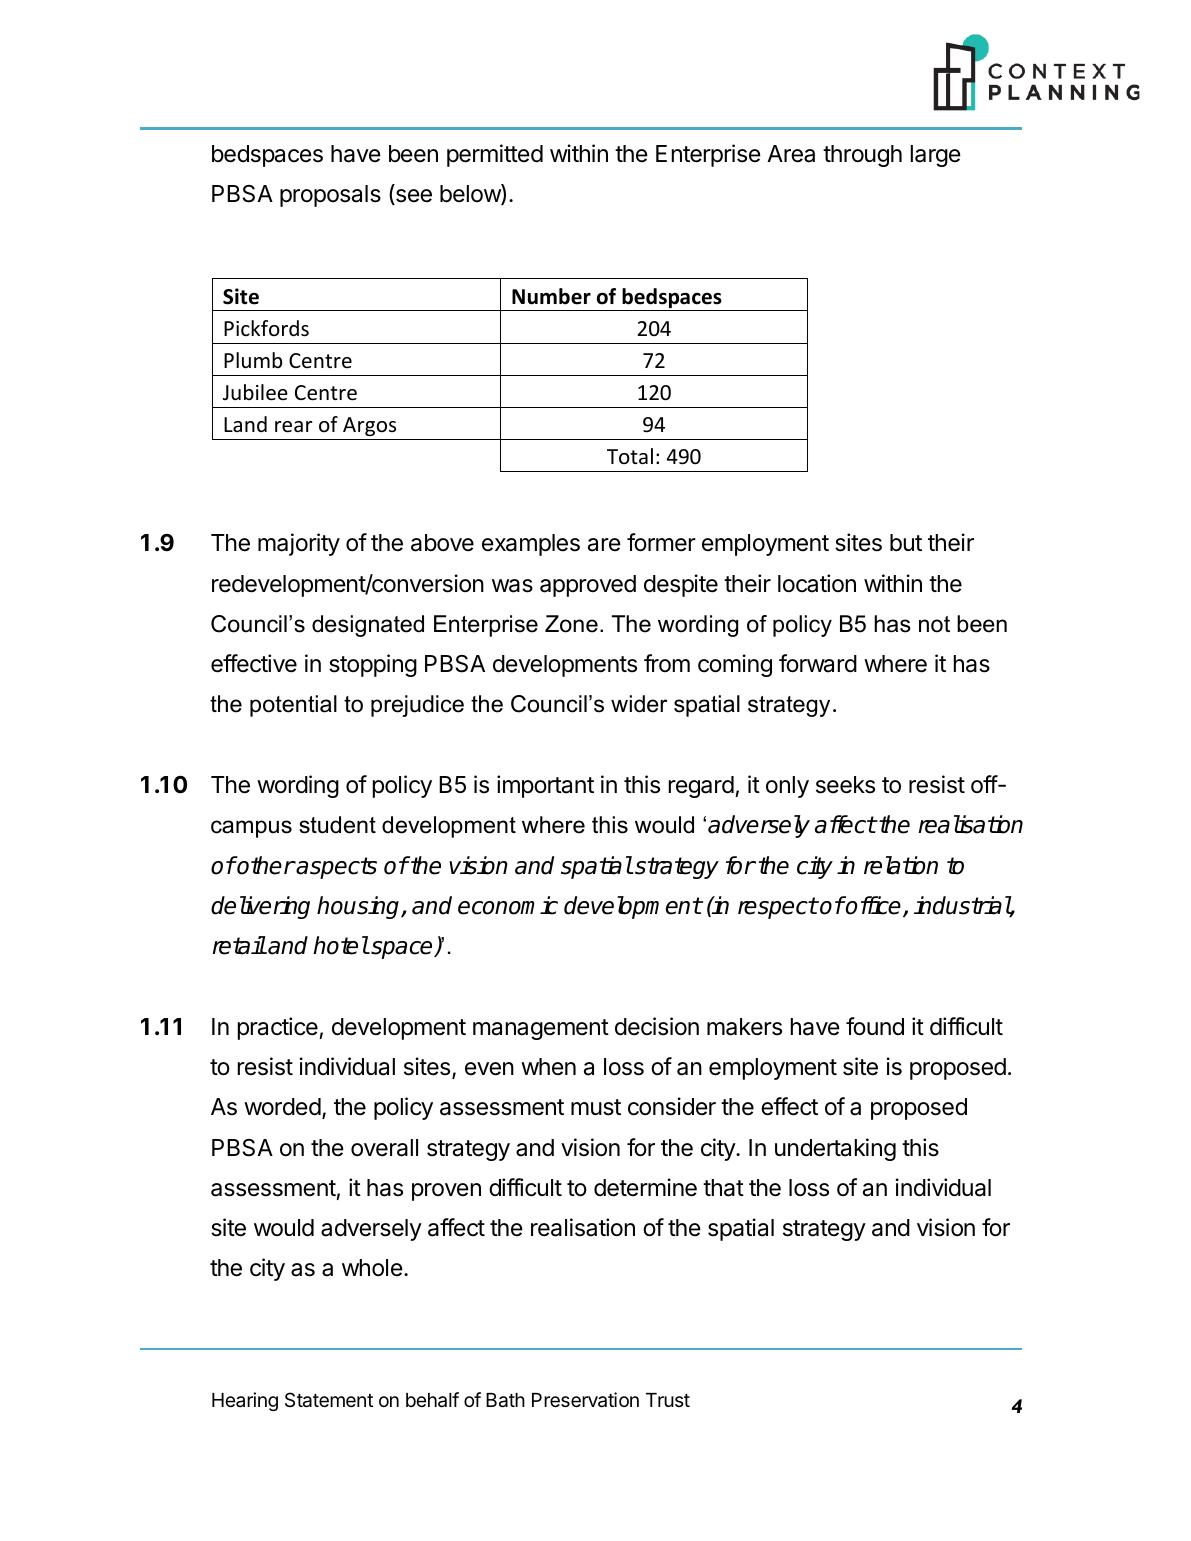  What do you see at coordinates (875, 1026) in the screenshot?
I see `found` at bounding box center [875, 1026].
